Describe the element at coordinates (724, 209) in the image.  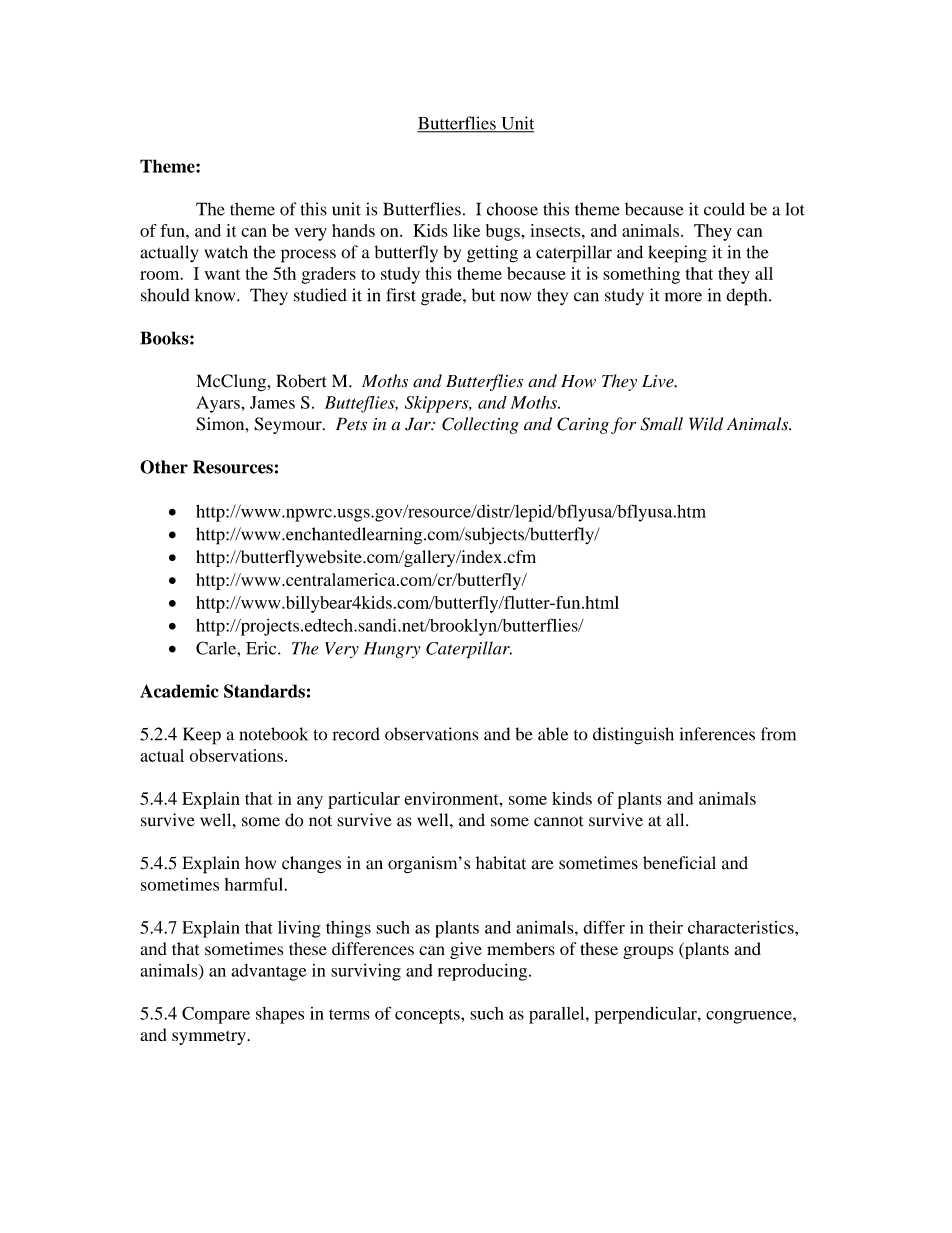
I see `could` at that location.
